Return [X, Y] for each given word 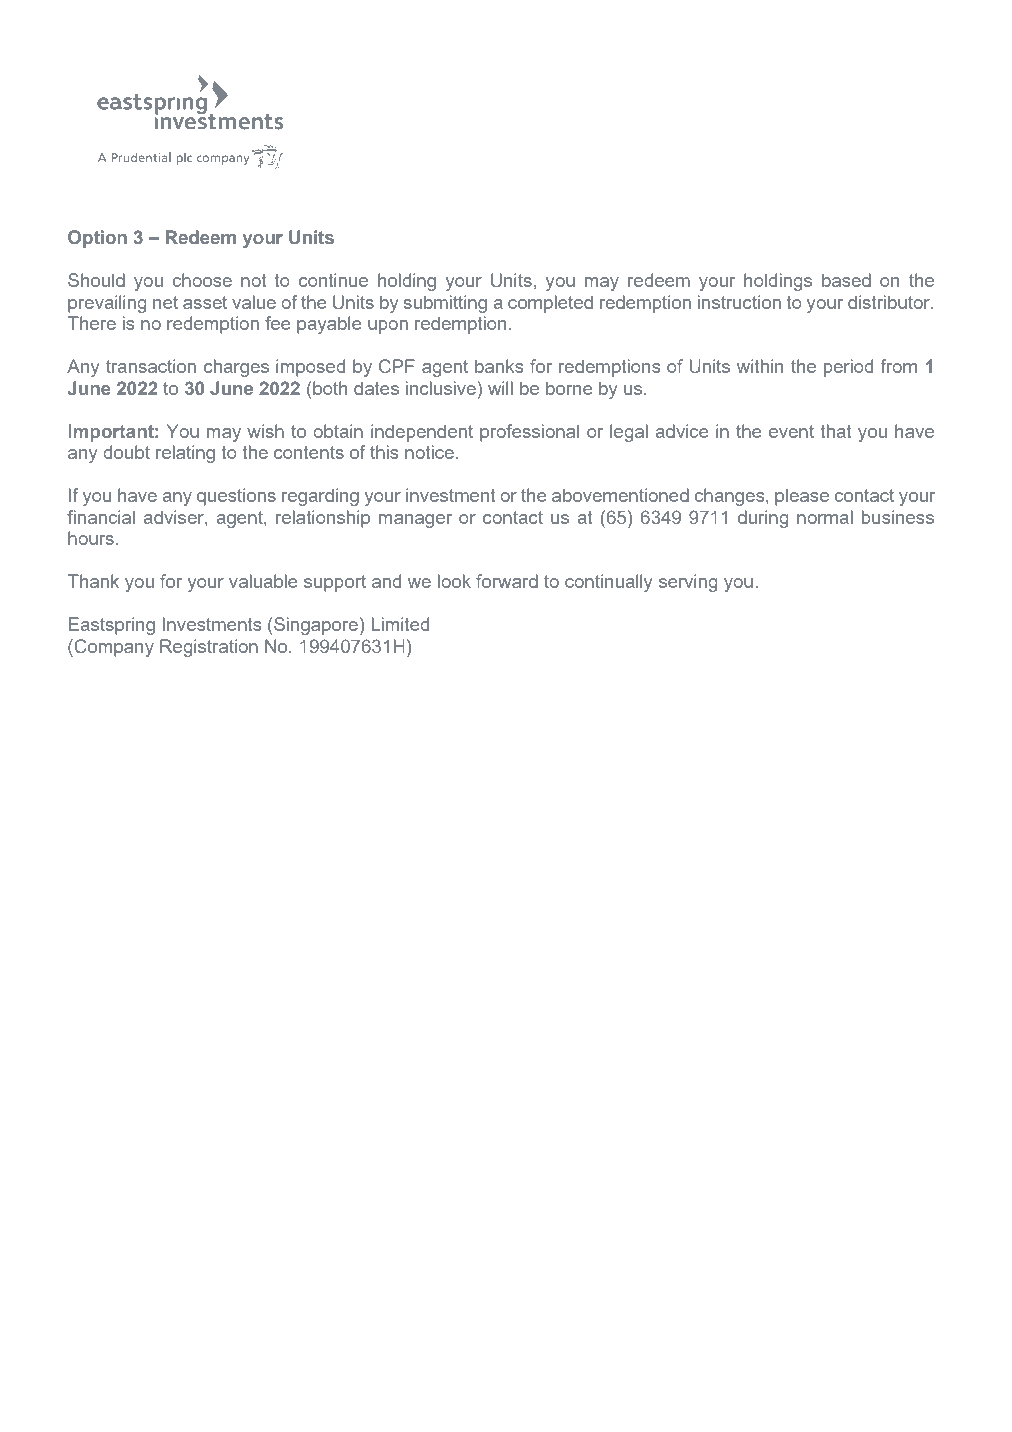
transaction [151, 366]
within [760, 366]
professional [529, 433]
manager [415, 521]
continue [333, 280]
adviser [174, 517]
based [846, 280]
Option [97, 239]
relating [185, 454]
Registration [209, 648]
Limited [400, 624]
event [791, 431]
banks [499, 366]
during [763, 519]
